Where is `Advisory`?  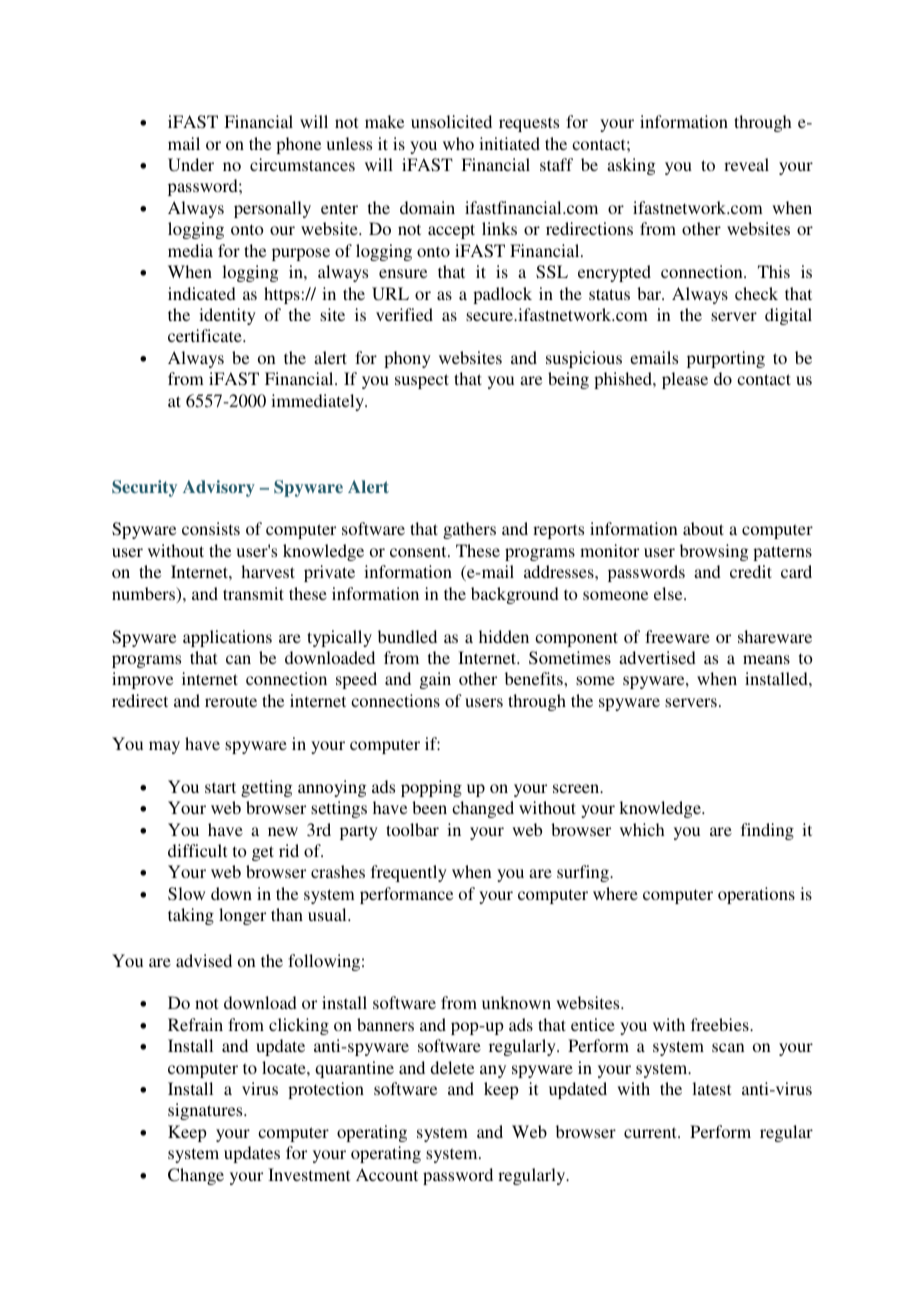
Advisory is located at coordinates (219, 488).
